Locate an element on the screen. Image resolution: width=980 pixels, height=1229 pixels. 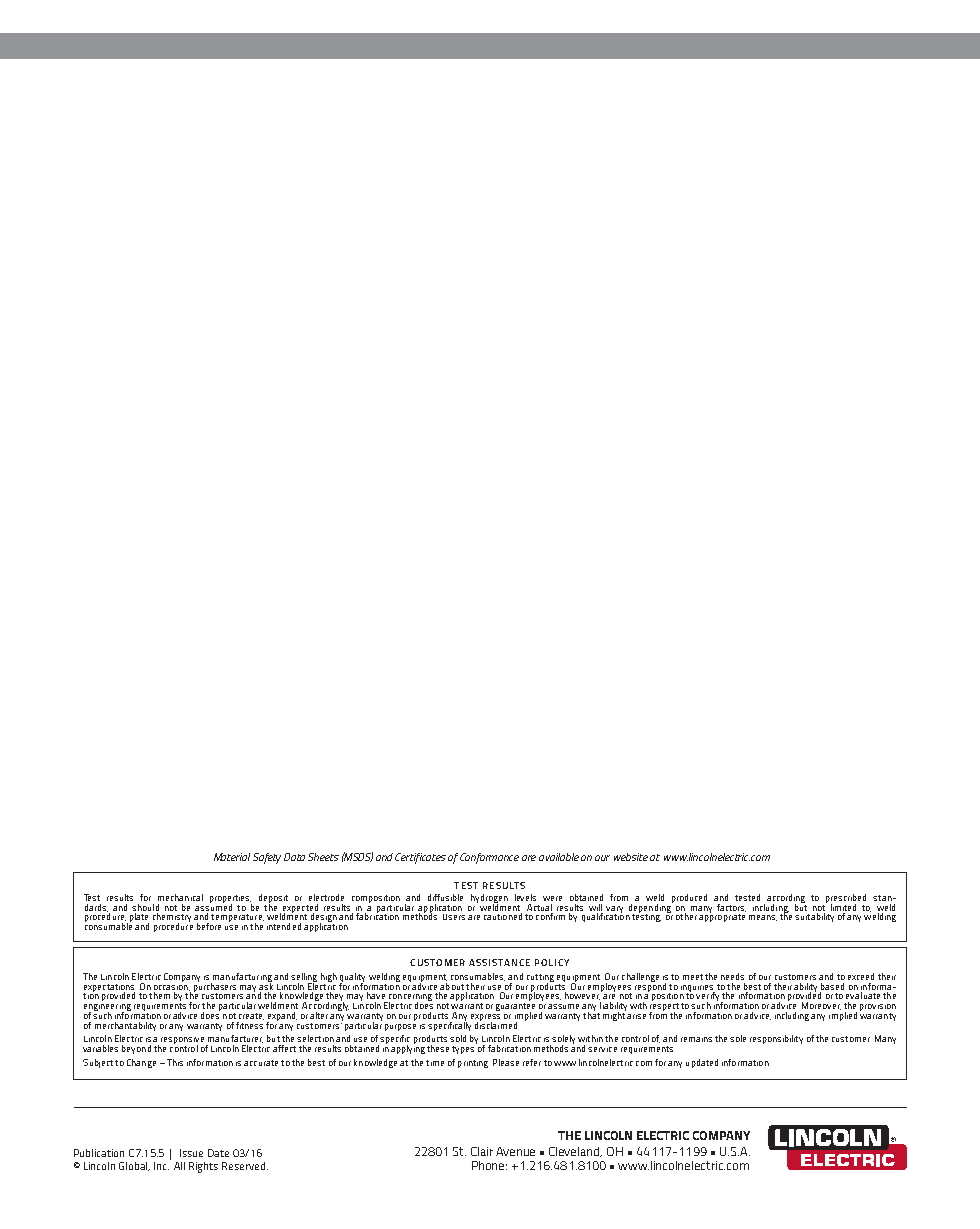
Issue is located at coordinates (191, 1153).
